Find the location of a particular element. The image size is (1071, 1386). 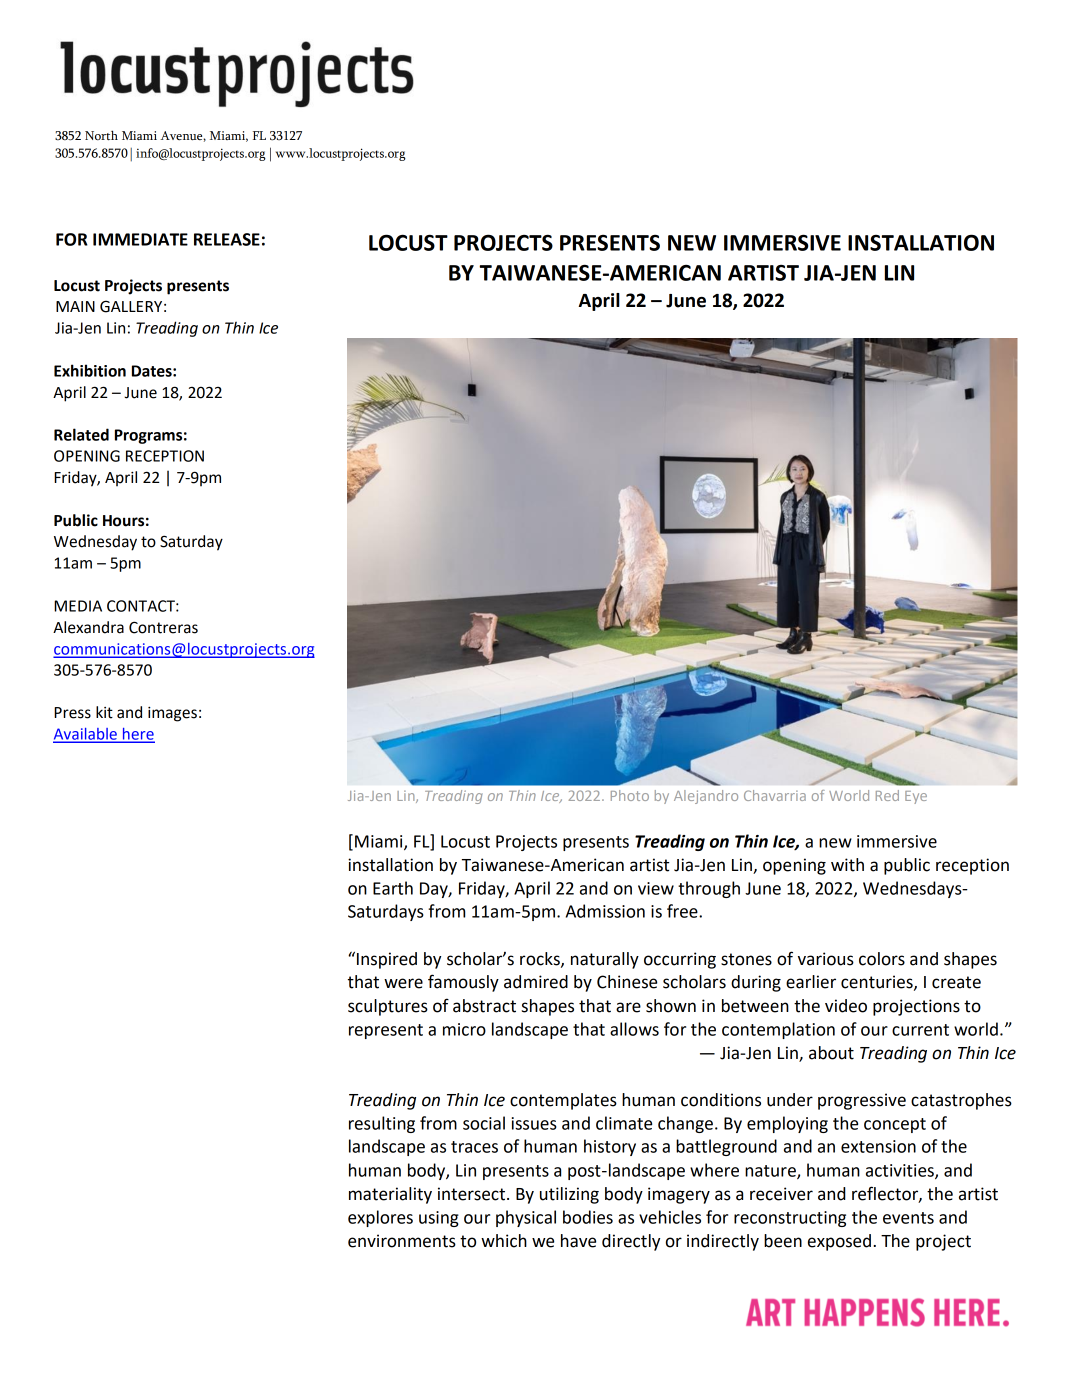

MAIN is located at coordinates (75, 306).
